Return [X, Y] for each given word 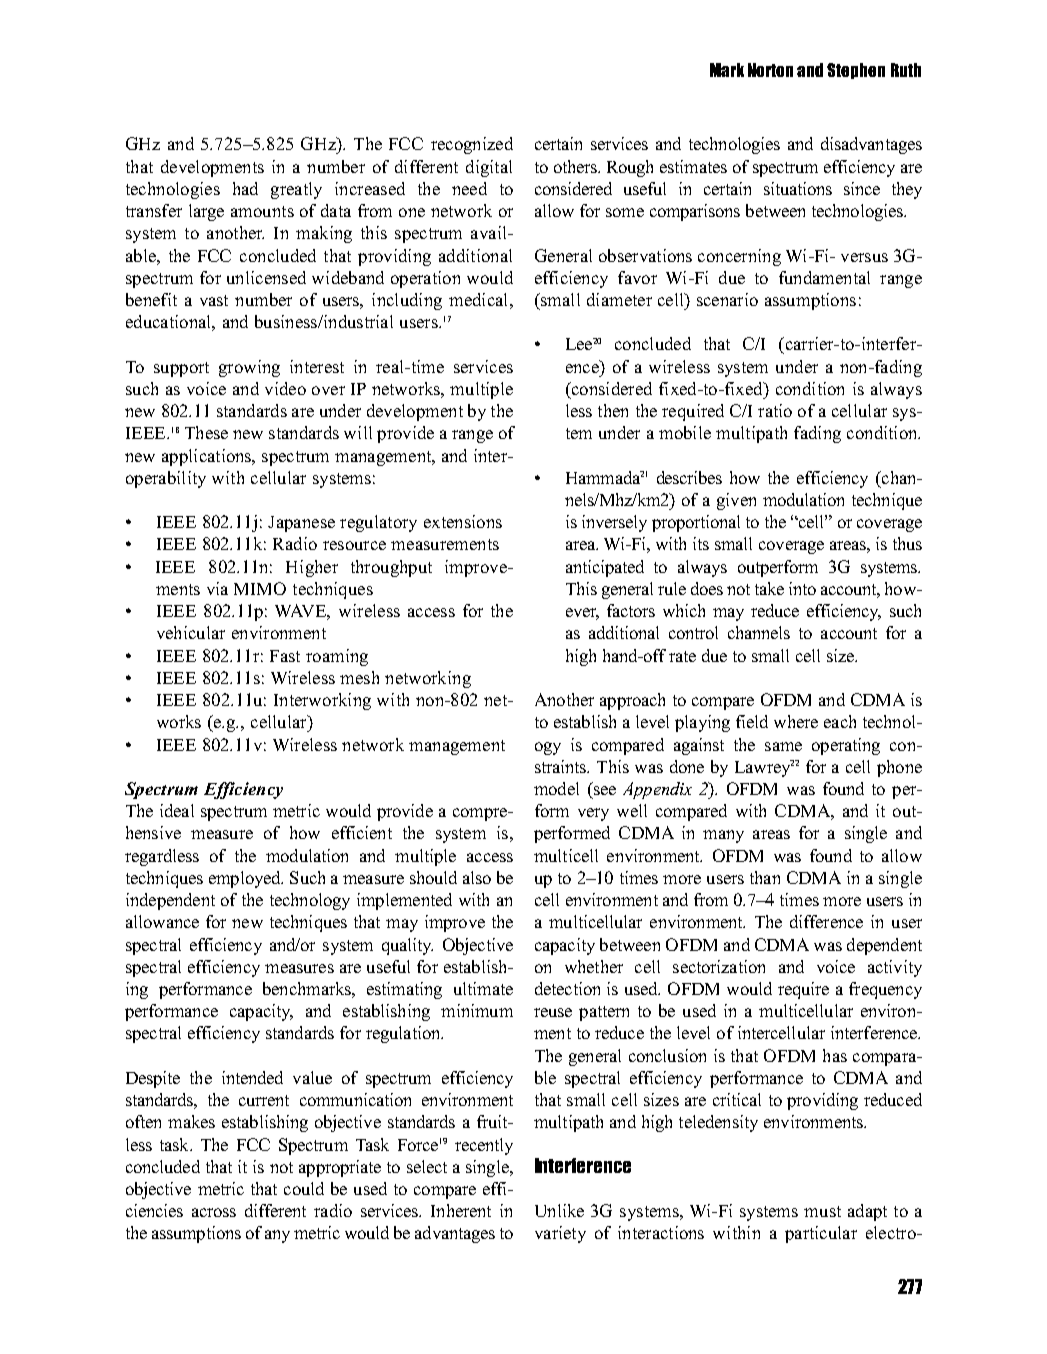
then [613, 410]
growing [249, 368]
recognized [472, 145]
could [304, 1188]
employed [246, 879]
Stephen [856, 71]
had [245, 188]
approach [632, 701]
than [765, 877]
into [802, 588]
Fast [285, 656]
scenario [727, 299]
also [477, 877]
